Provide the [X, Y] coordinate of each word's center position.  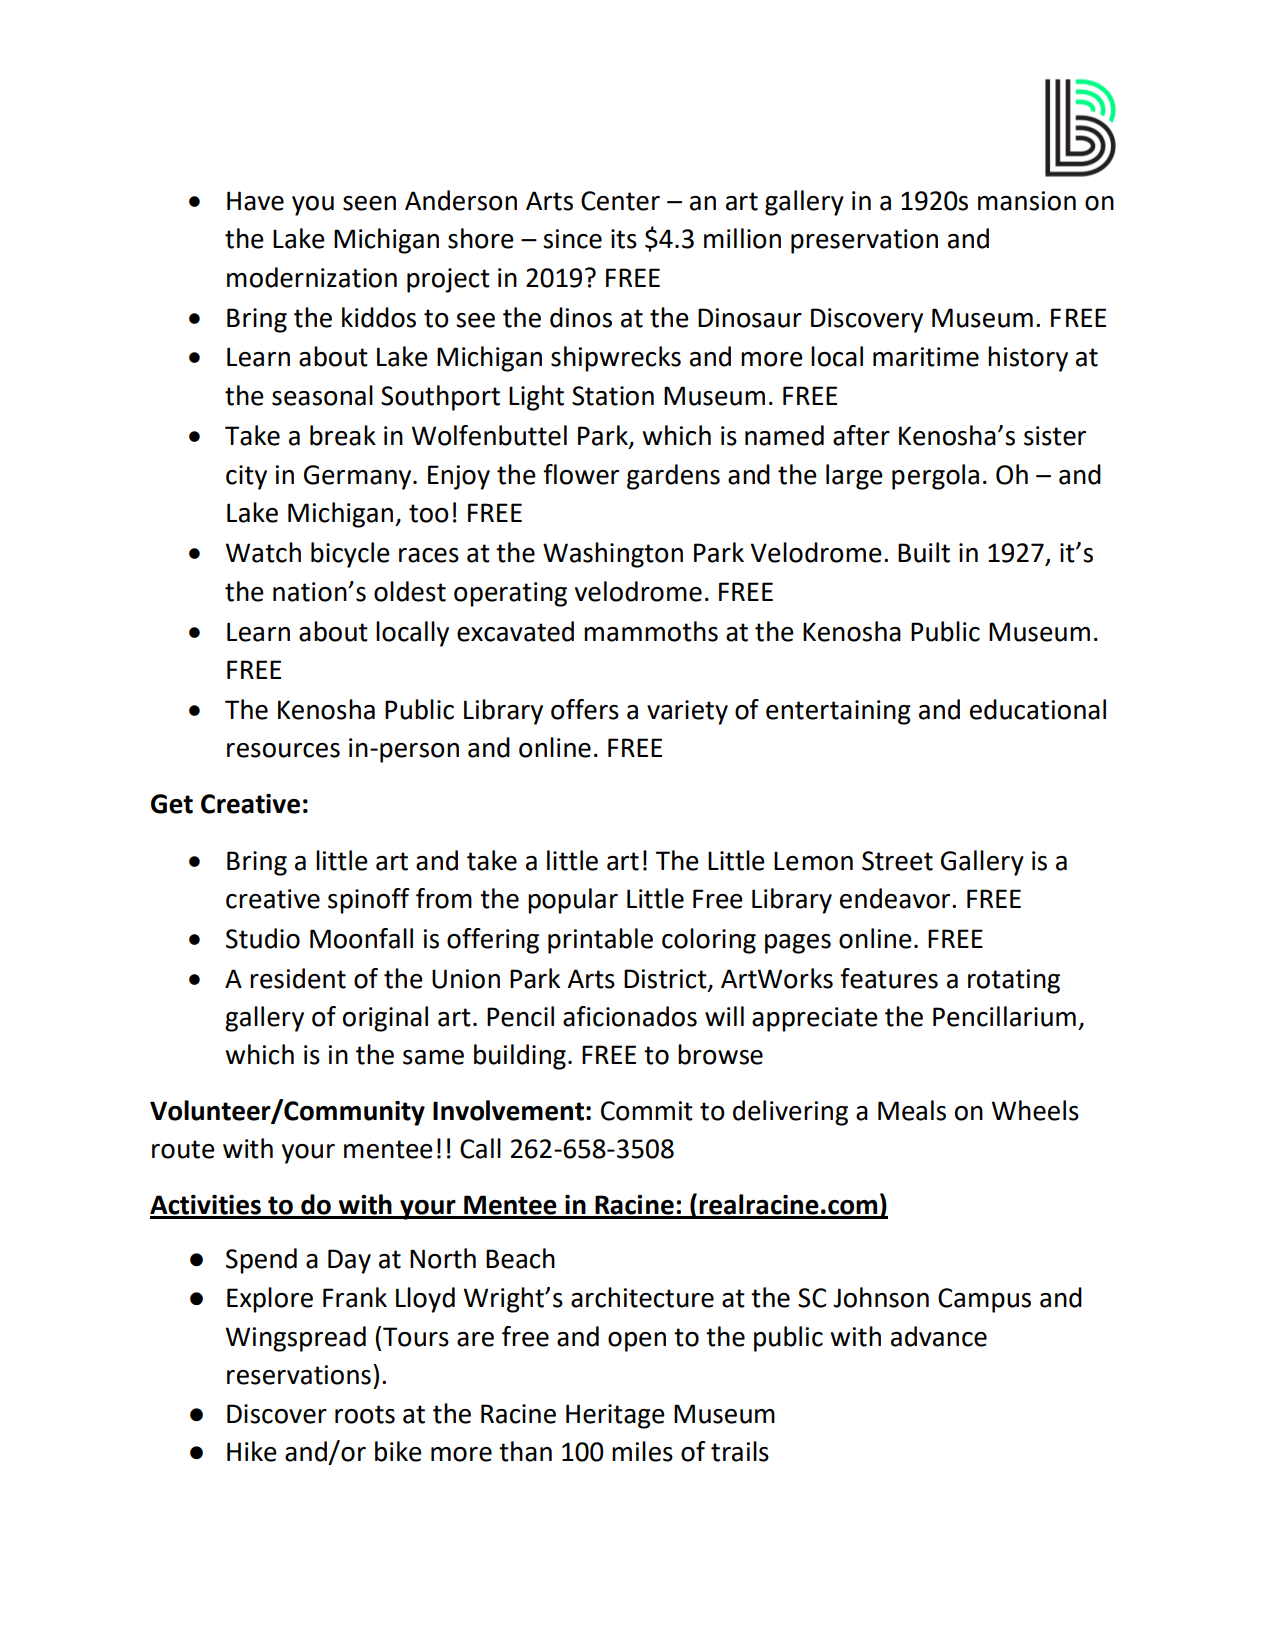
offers [585, 709]
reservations [299, 1375]
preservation [864, 241]
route [183, 1149]
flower [581, 474]
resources [283, 750]
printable [600, 941]
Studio [263, 938]
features [889, 978]
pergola [935, 477]
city [246, 477]
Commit [647, 1111]
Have [255, 201]
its [624, 239]
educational [1038, 709]
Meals [912, 1110]
